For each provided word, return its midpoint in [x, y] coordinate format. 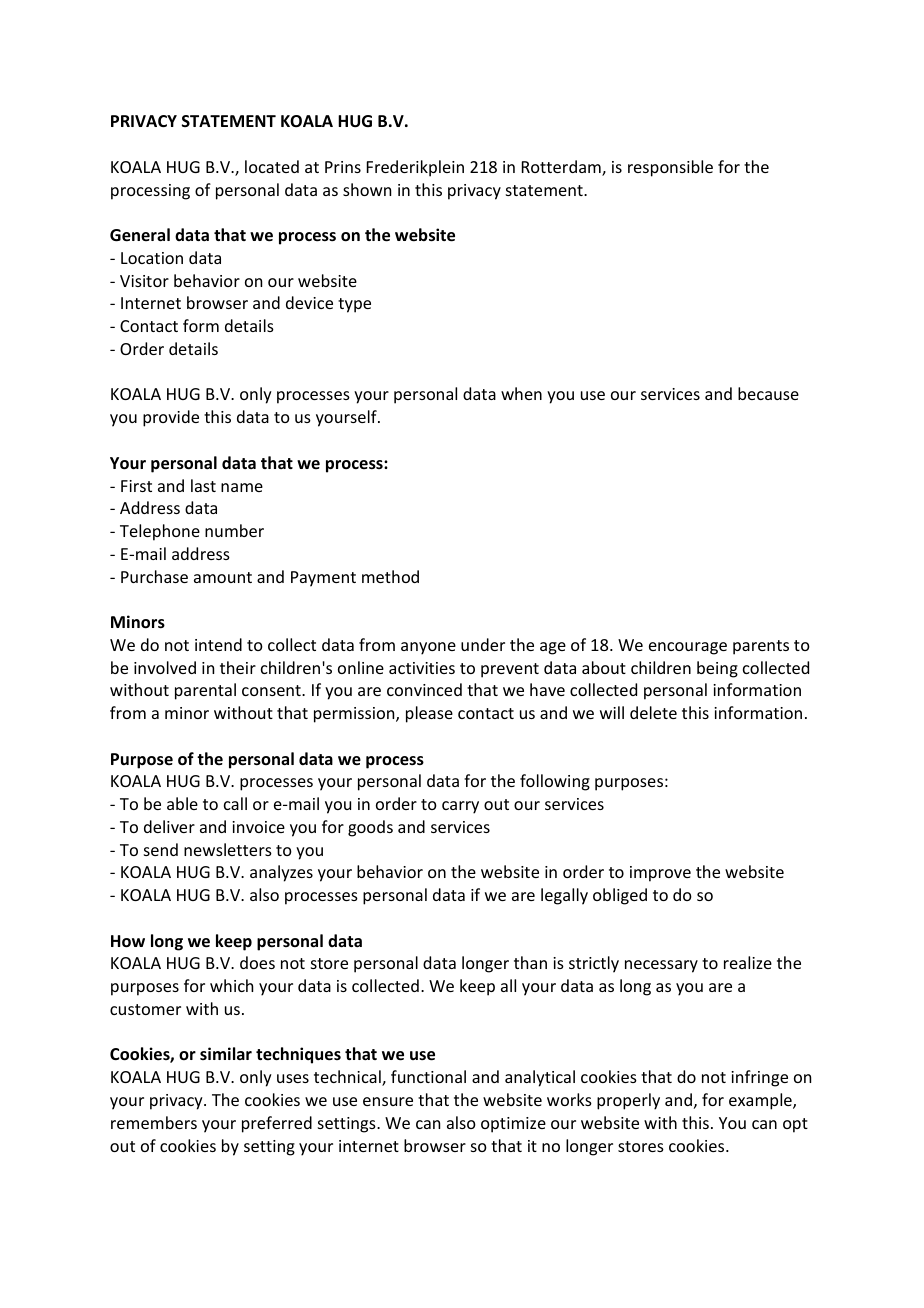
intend [218, 644]
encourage [688, 648]
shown [367, 189]
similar [226, 1053]
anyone [428, 648]
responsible [670, 168]
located [272, 166]
